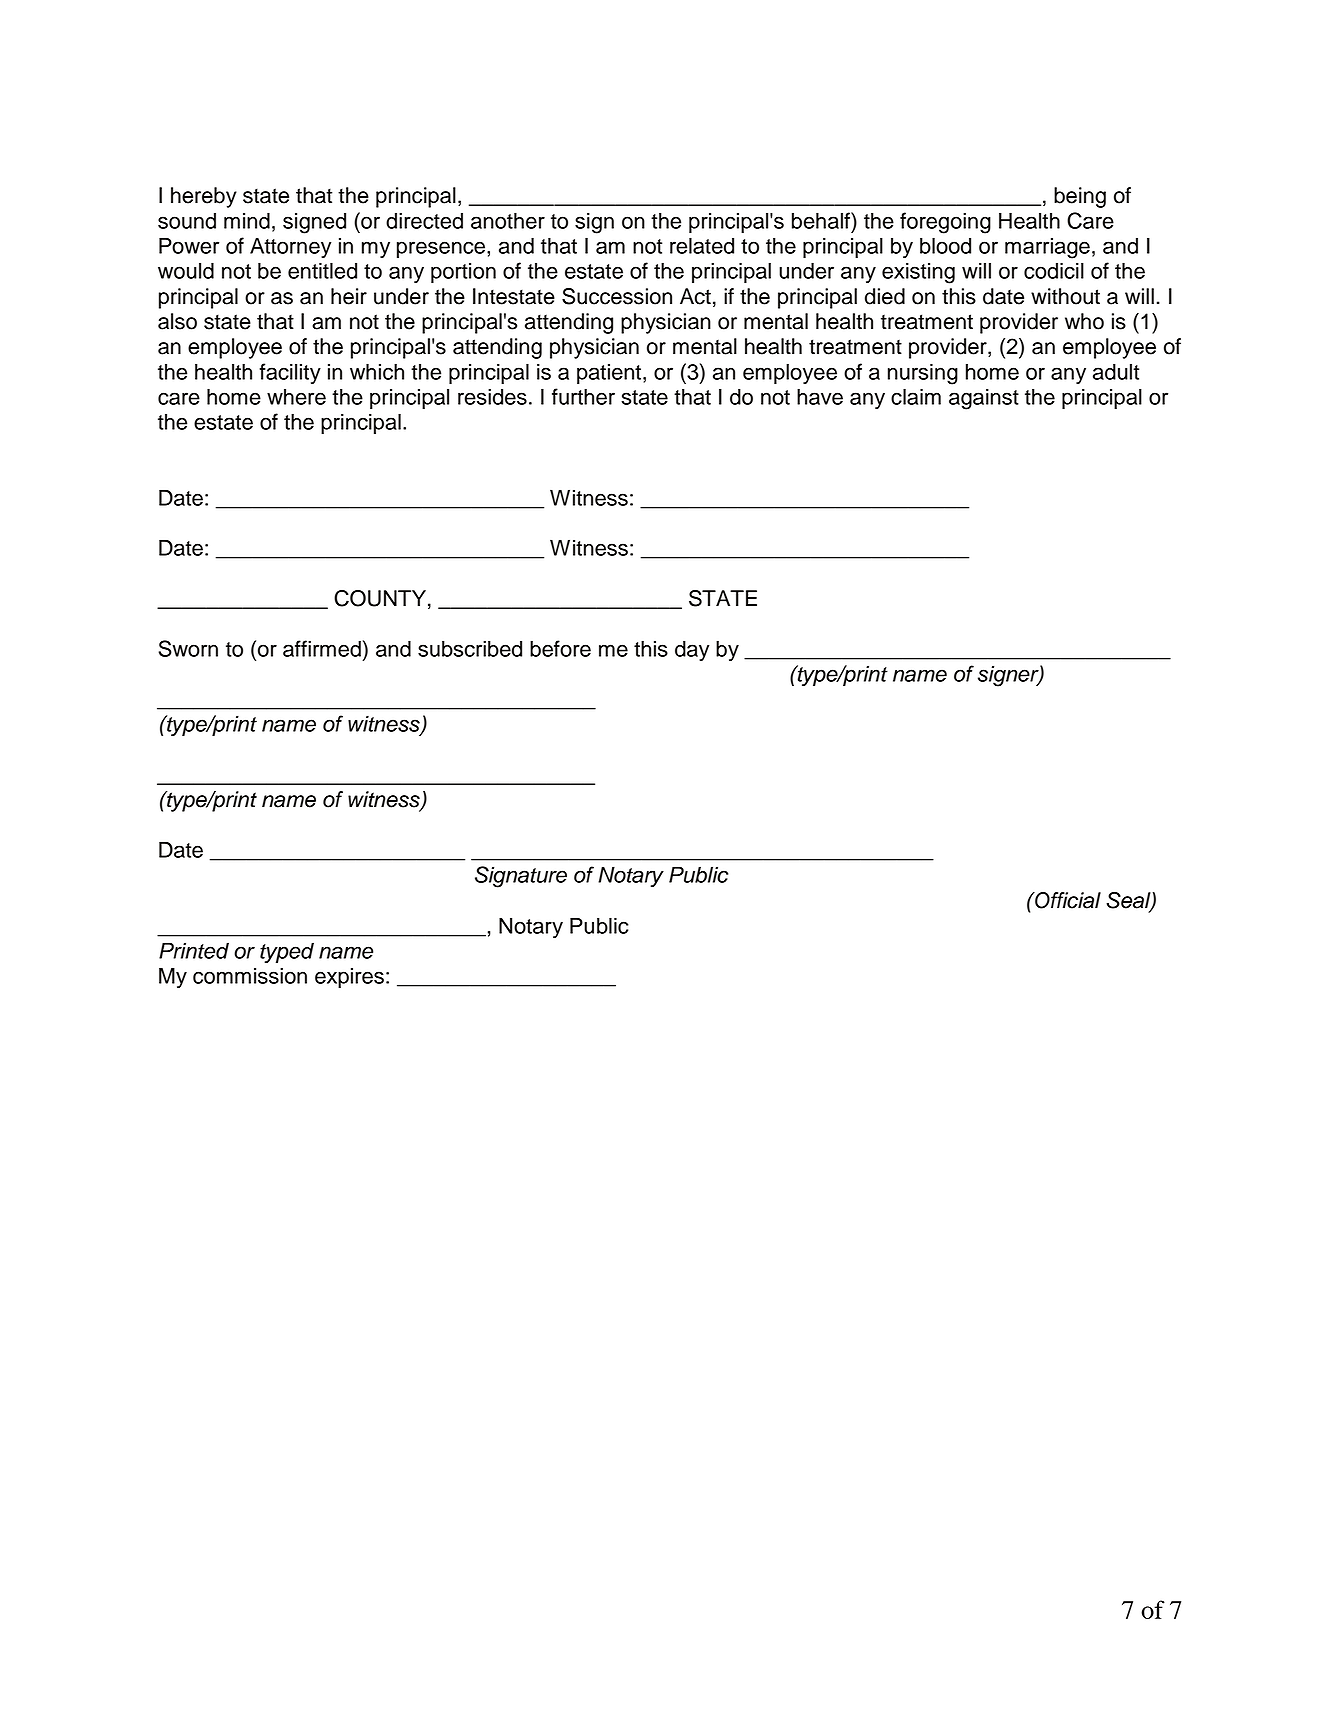 The image size is (1340, 1734). Describe the element at coordinates (1067, 900) in the image. I see `Official` at that location.
